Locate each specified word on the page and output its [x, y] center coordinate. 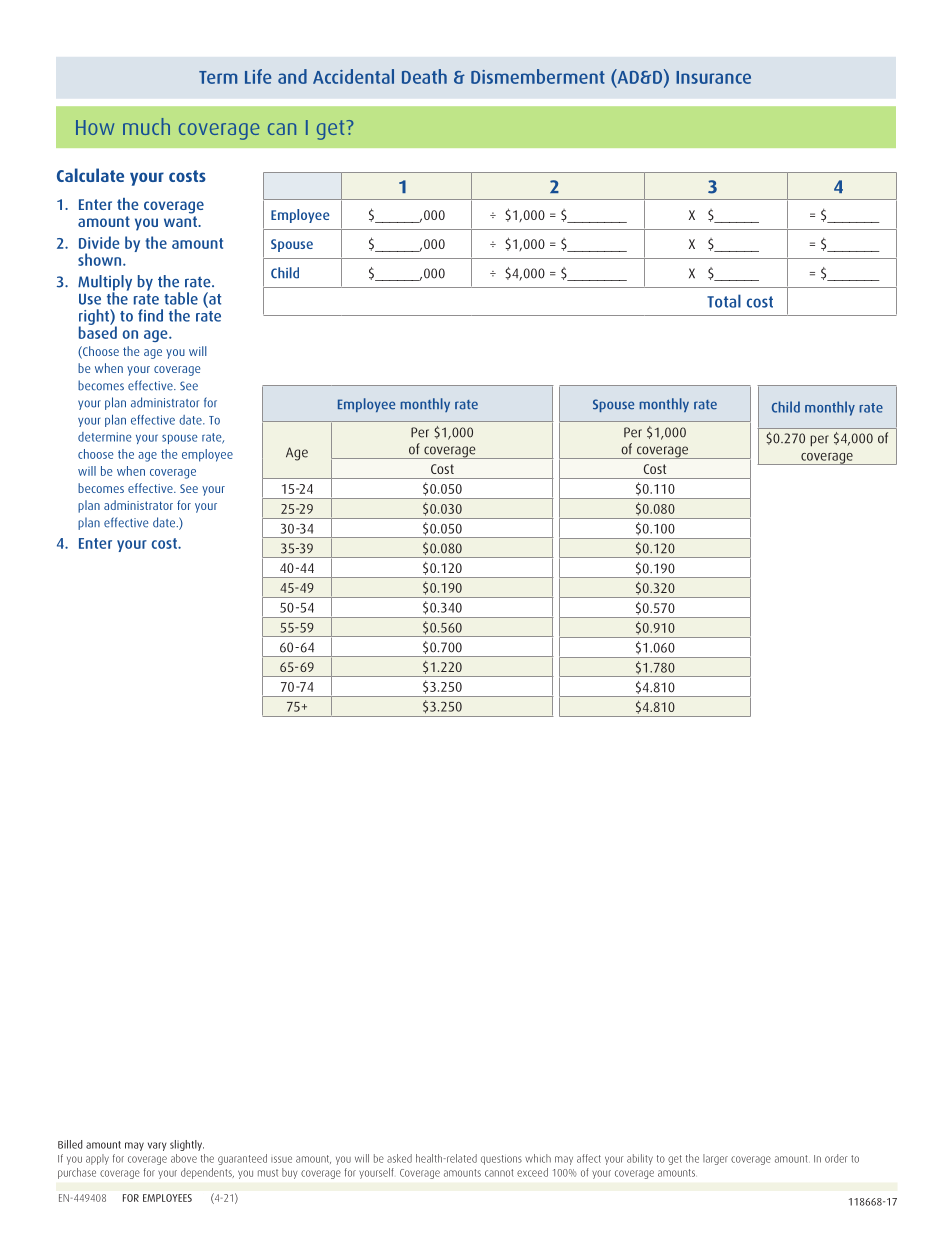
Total [724, 301]
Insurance [713, 77]
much [146, 126]
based [98, 331]
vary [157, 1146]
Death [424, 76]
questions [501, 1160]
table [181, 298]
